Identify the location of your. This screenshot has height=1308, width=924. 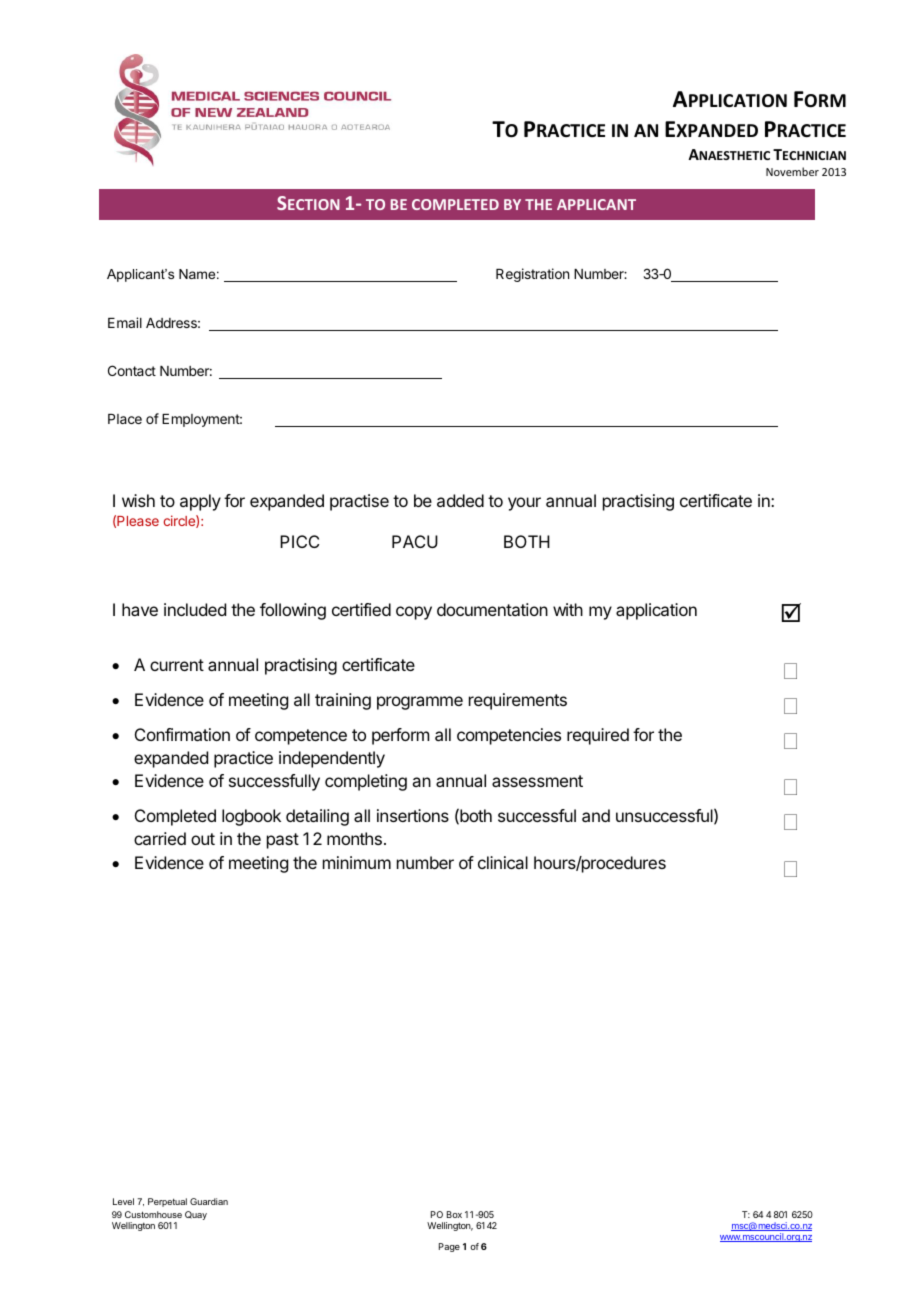
(524, 504).
